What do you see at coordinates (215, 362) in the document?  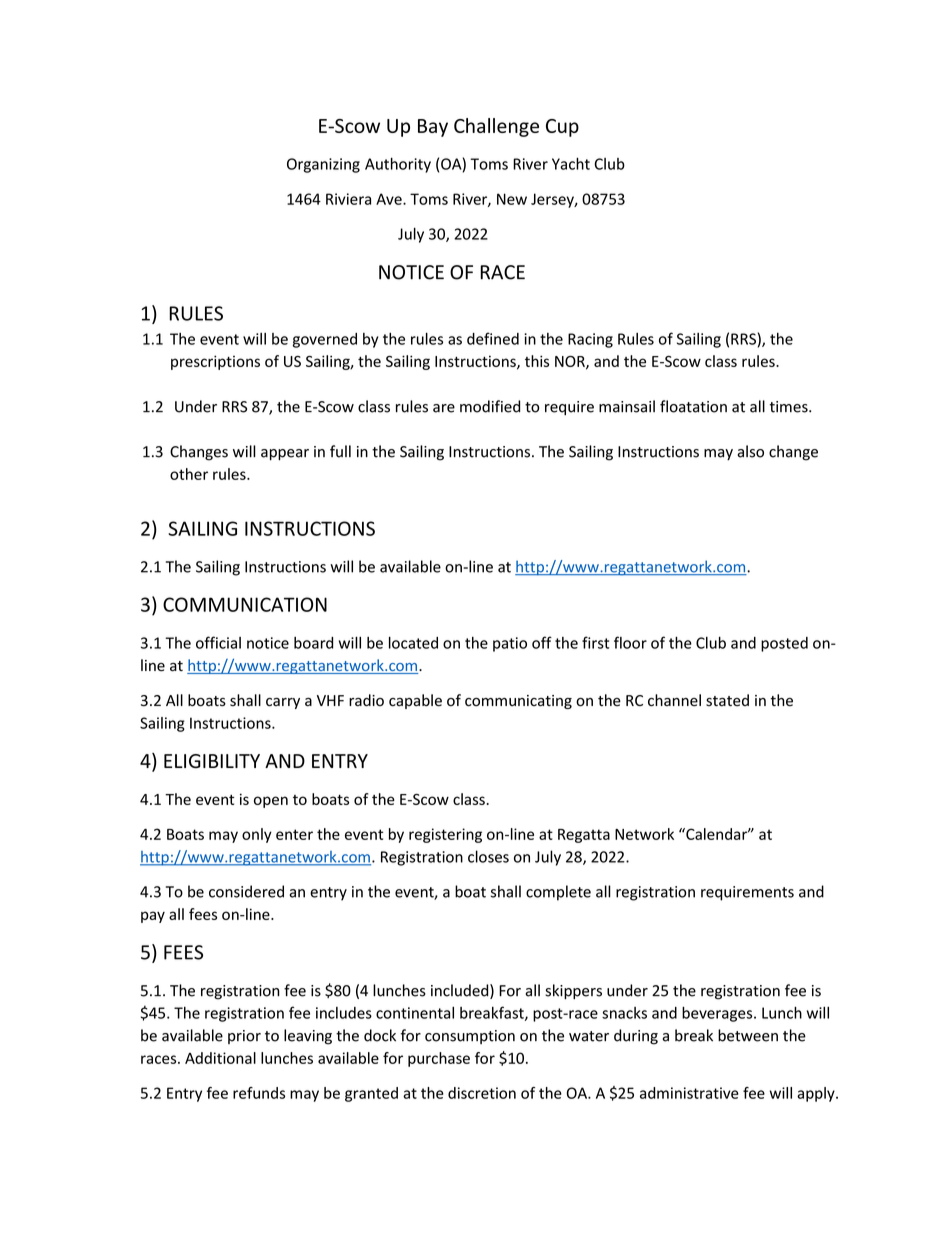 I see `prescriptions` at bounding box center [215, 362].
